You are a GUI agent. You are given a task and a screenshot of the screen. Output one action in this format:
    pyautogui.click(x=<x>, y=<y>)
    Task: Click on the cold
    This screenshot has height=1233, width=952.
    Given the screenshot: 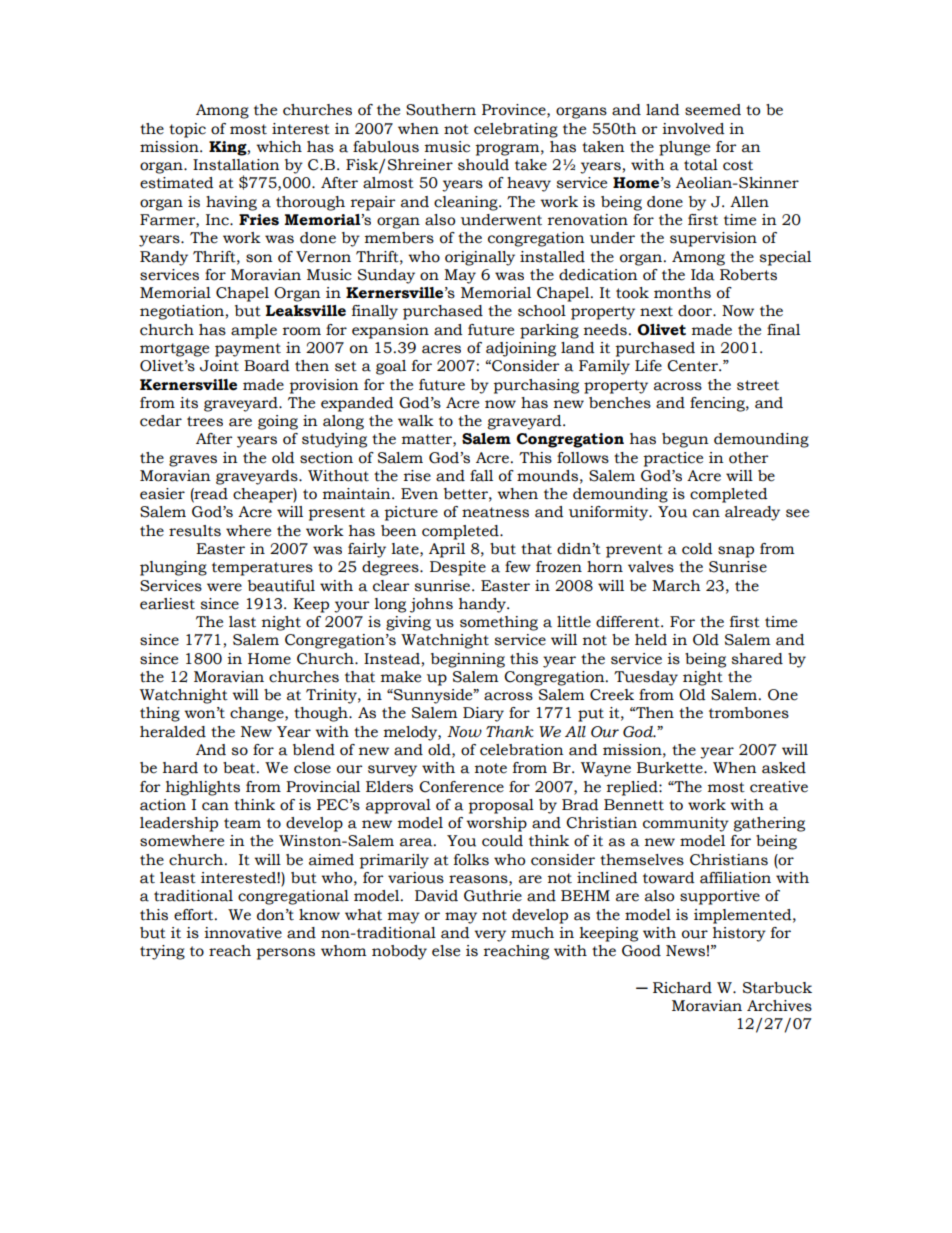 What is the action you would take?
    pyautogui.click(x=697, y=549)
